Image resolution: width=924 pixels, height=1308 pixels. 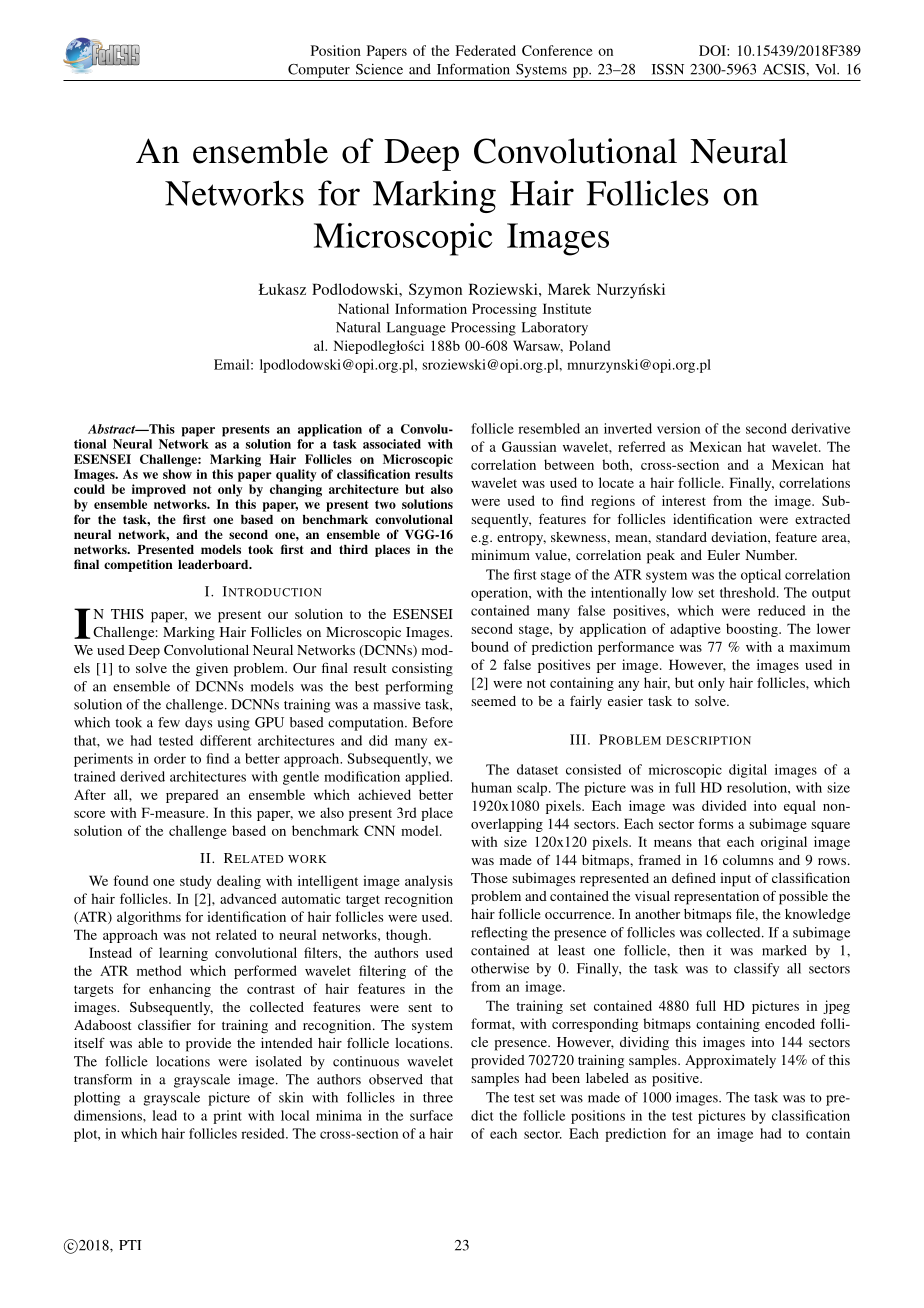 I want to click on ISSN, so click(x=668, y=69).
